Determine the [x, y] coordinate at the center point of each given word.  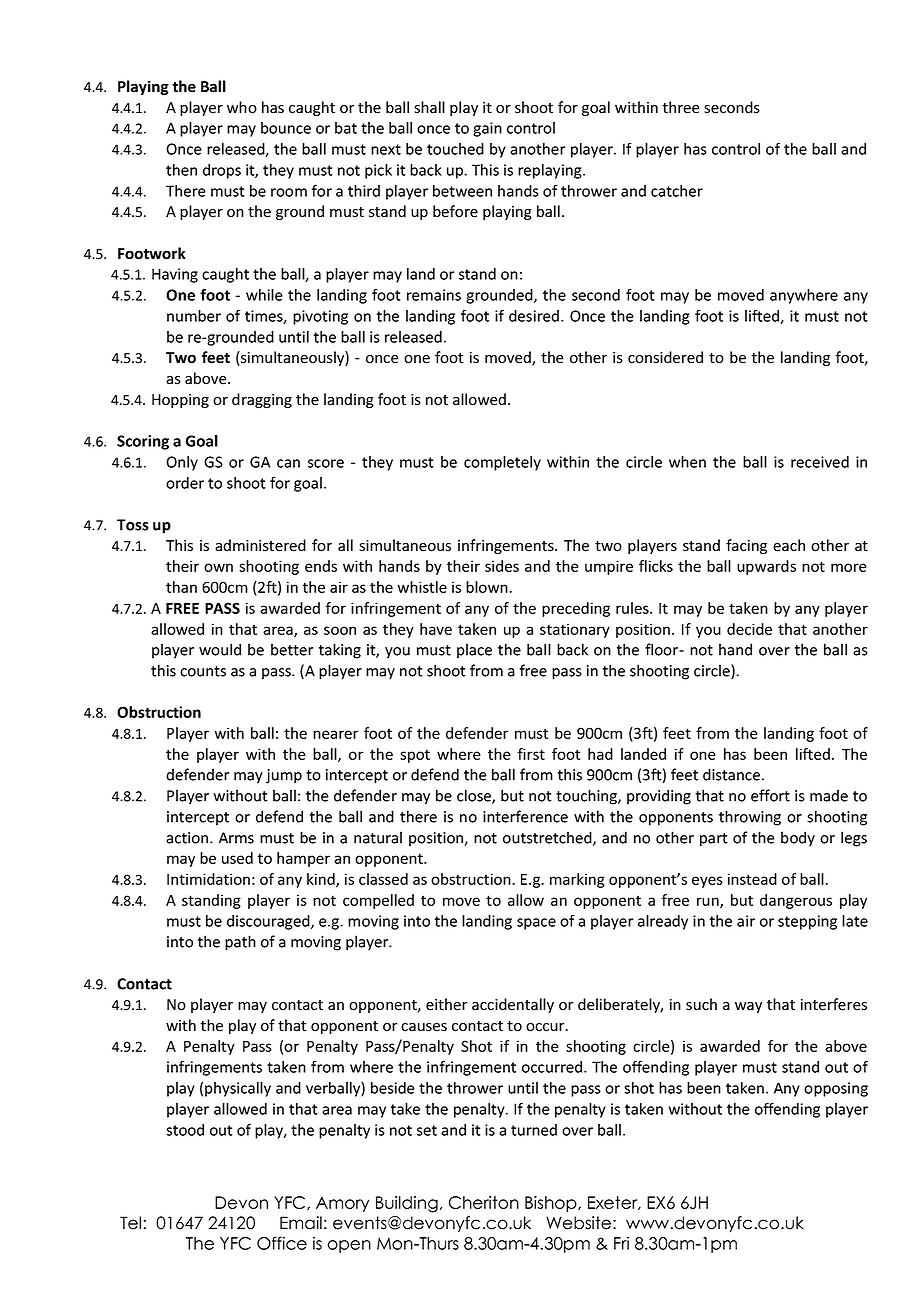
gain [487, 129]
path [240, 943]
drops [222, 171]
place [474, 651]
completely [502, 463]
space [536, 924]
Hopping [180, 401]
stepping [807, 922]
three [681, 107]
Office [282, 1243]
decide [749, 629]
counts [203, 671]
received [820, 462]
